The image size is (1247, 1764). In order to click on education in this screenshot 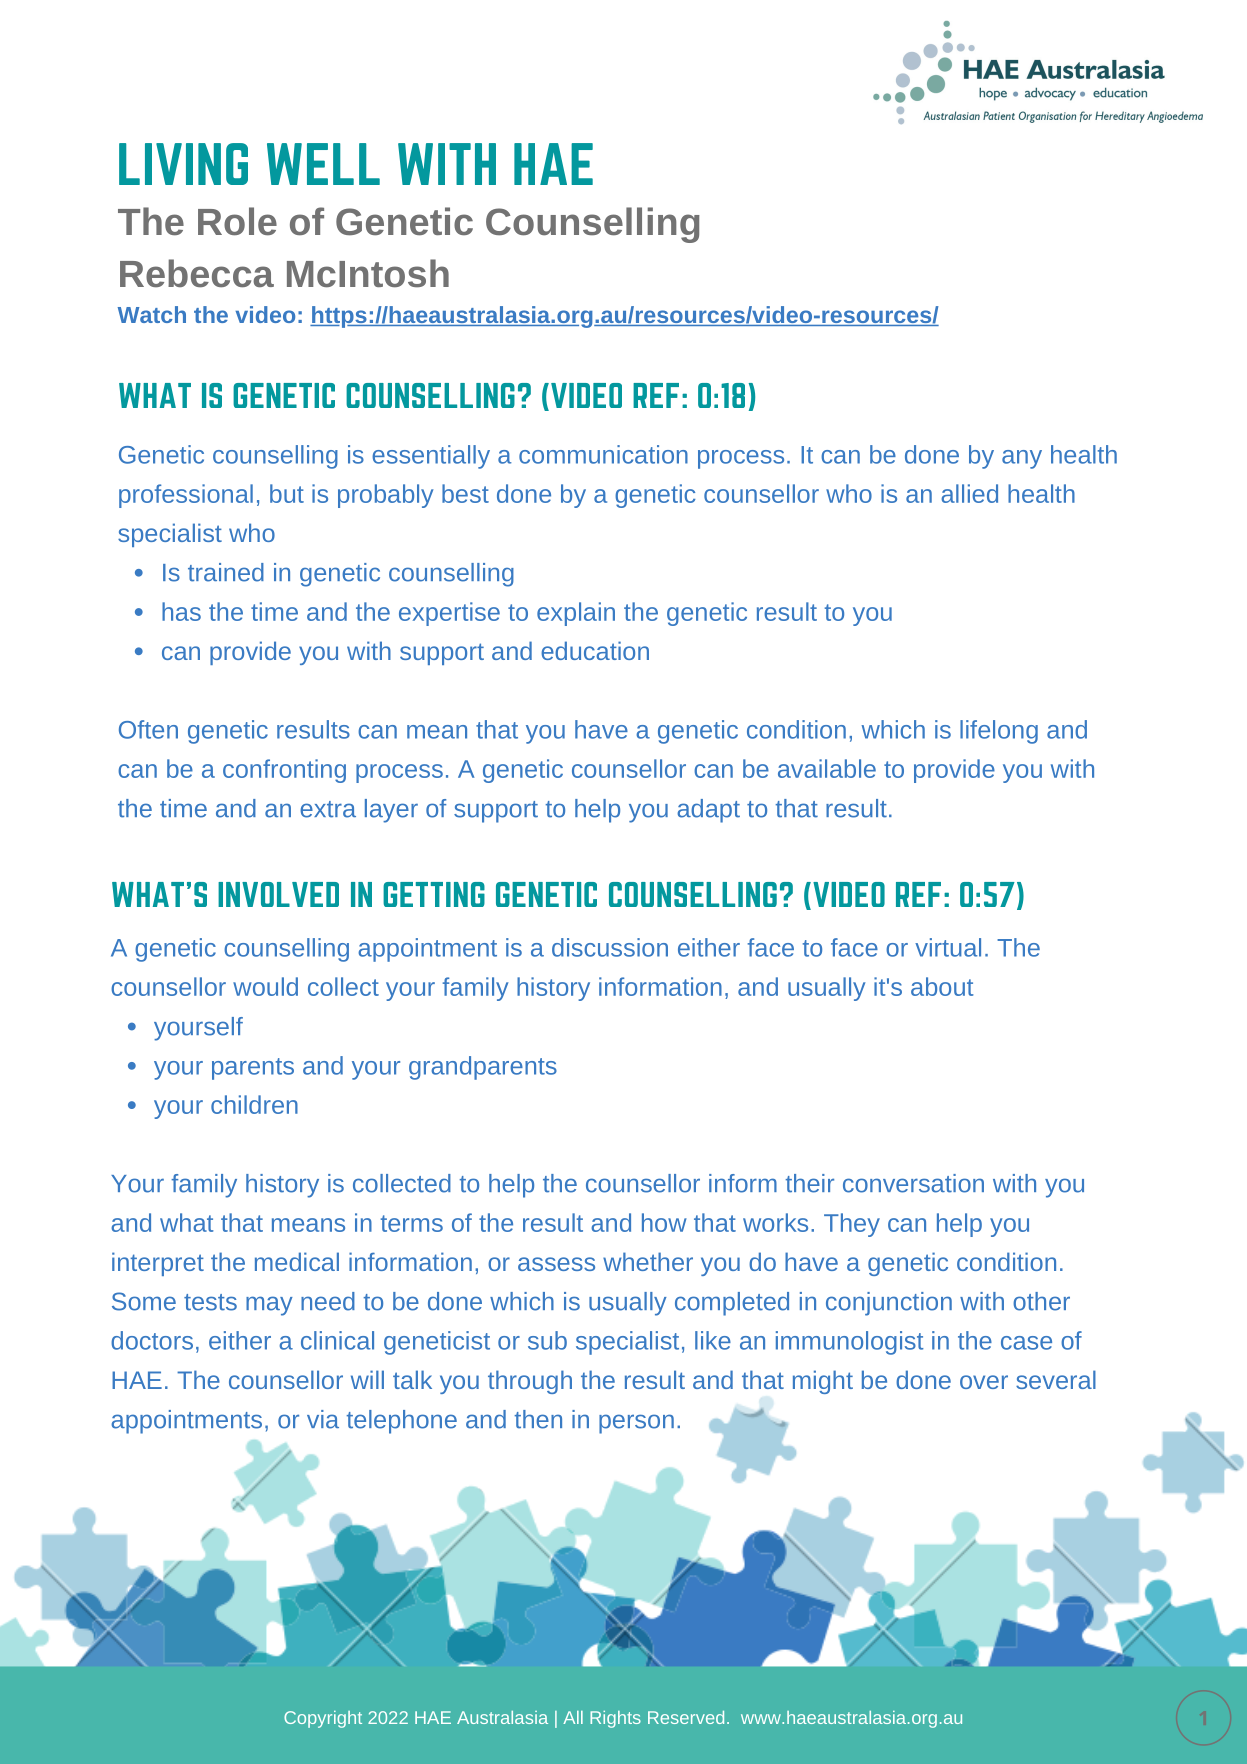, I will do `click(595, 650)`.
